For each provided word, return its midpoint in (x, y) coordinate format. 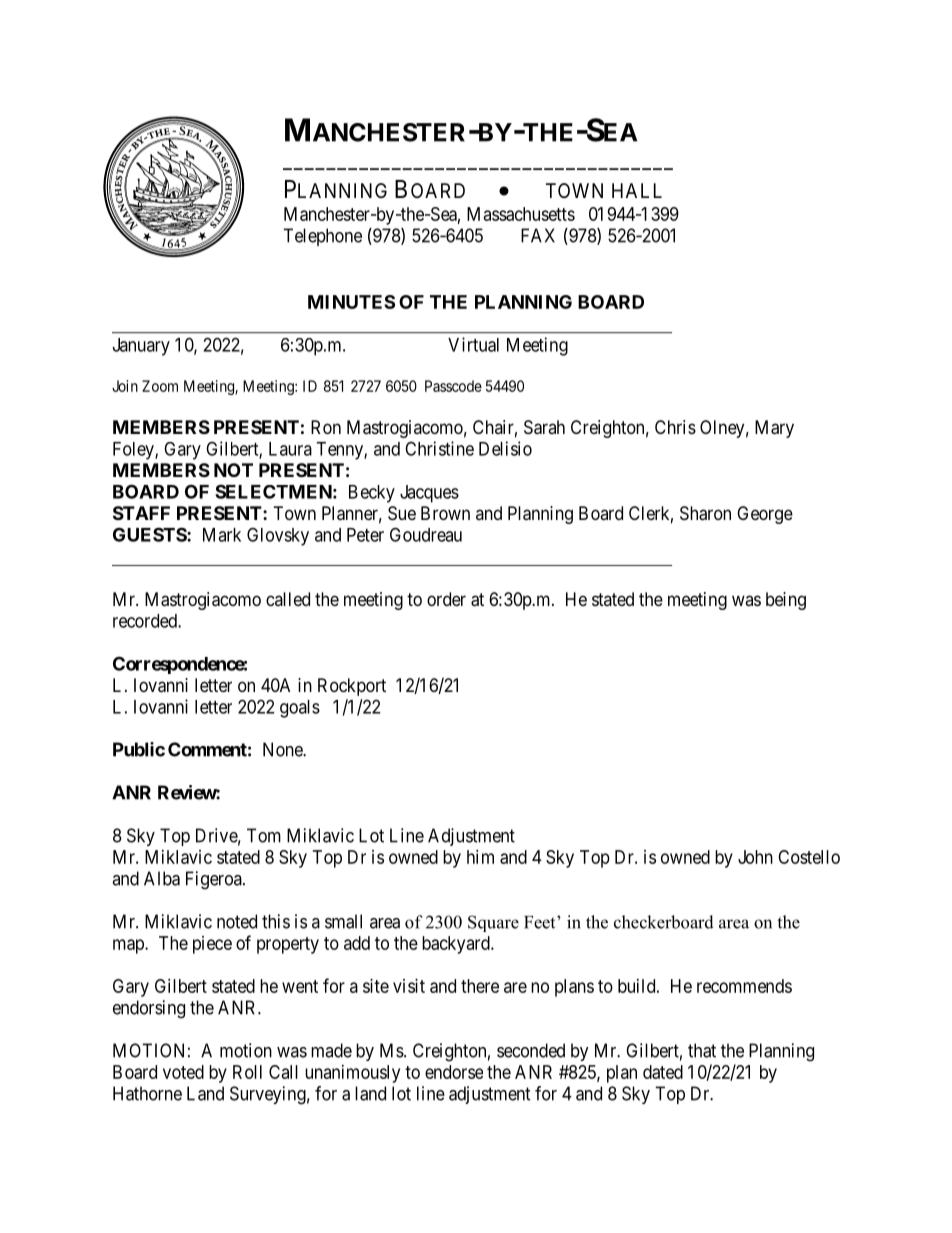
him (480, 857)
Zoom (160, 386)
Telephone (322, 237)
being (786, 601)
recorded (146, 621)
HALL (637, 190)
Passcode (453, 386)
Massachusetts (521, 214)
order (446, 599)
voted (183, 1072)
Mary (774, 429)
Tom (264, 835)
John (755, 857)
